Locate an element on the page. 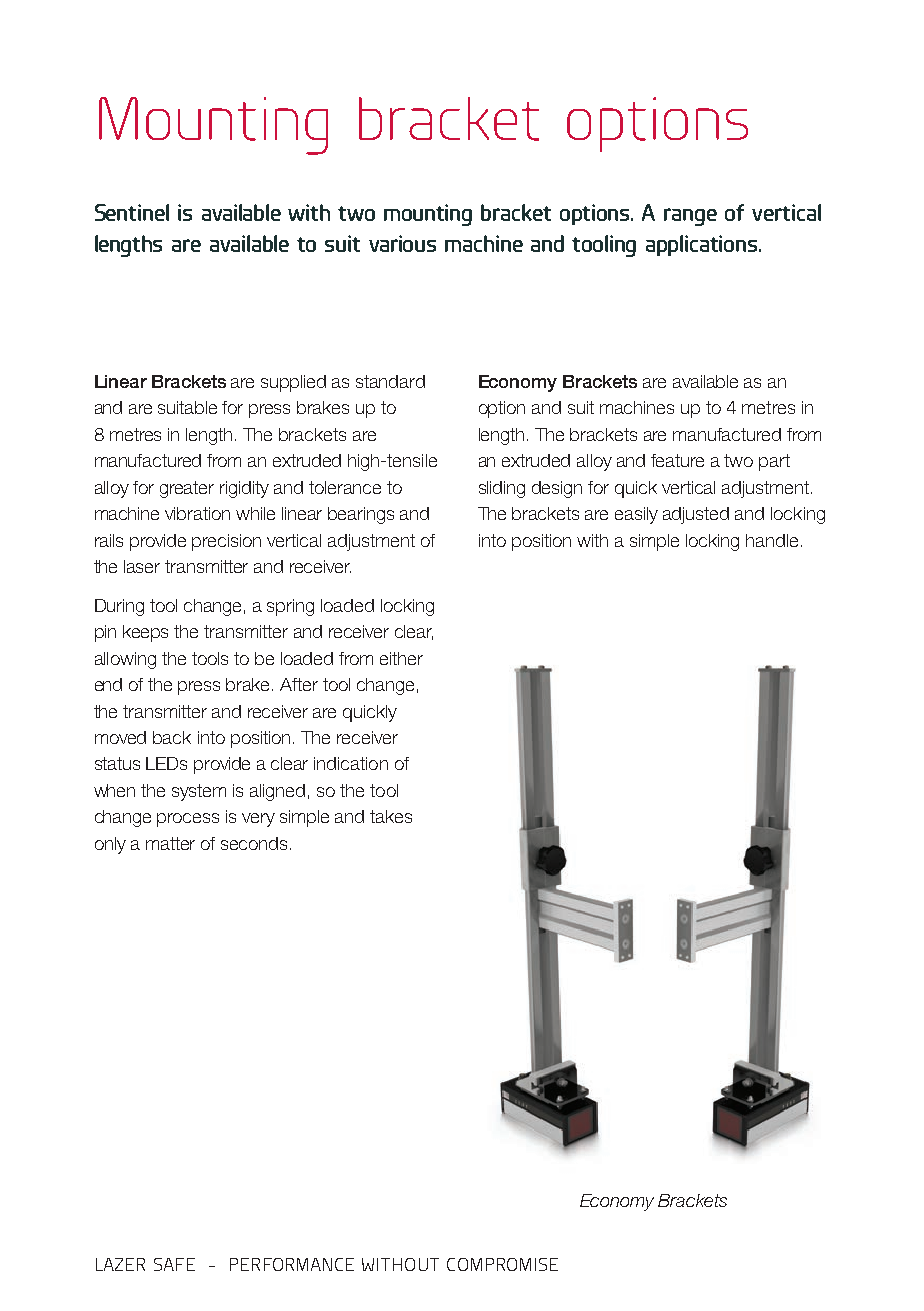 This document has height=1311, width=924. keeps is located at coordinates (145, 633).
